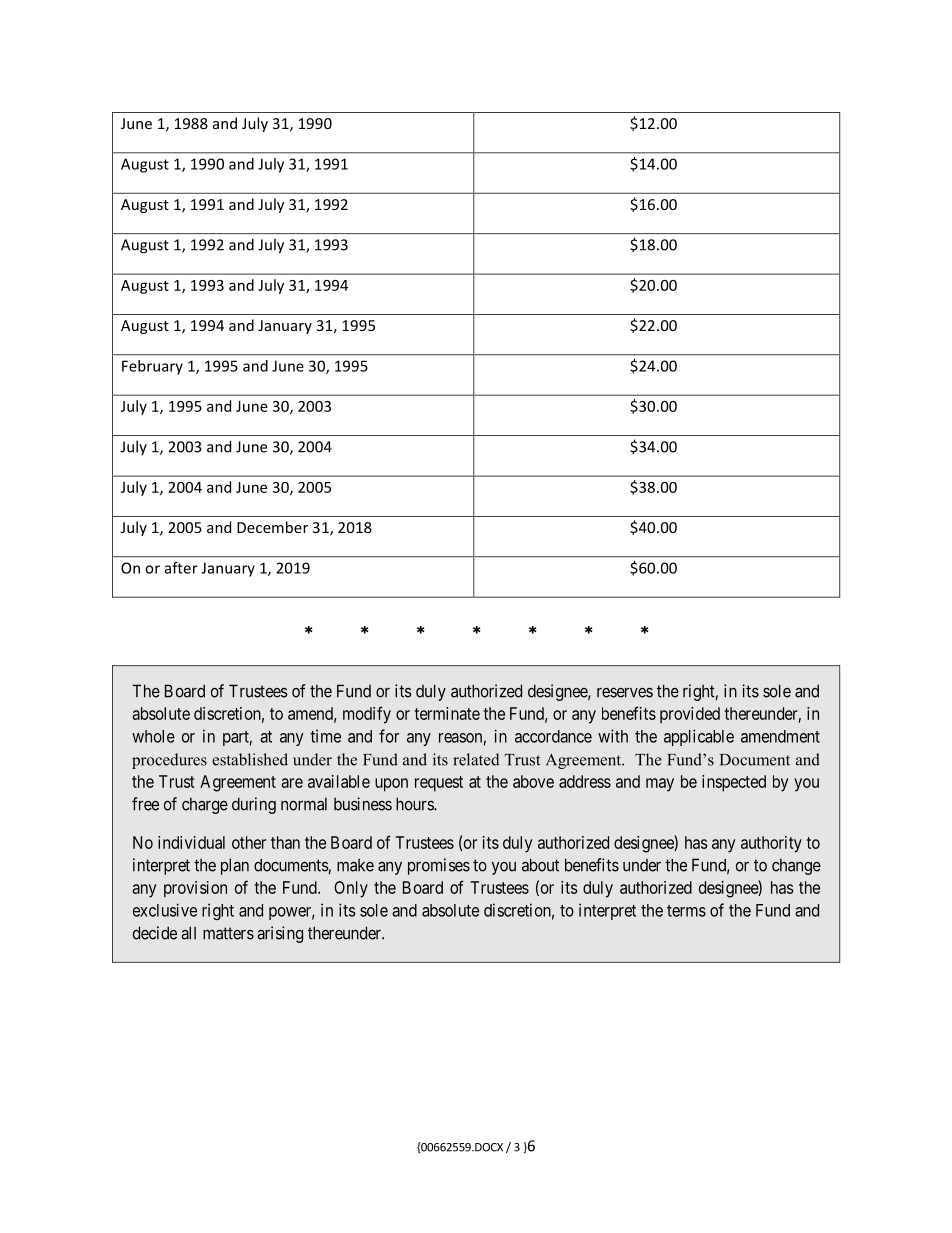 Image resolution: width=952 pixels, height=1233 pixels. I want to click on after, so click(181, 568).
